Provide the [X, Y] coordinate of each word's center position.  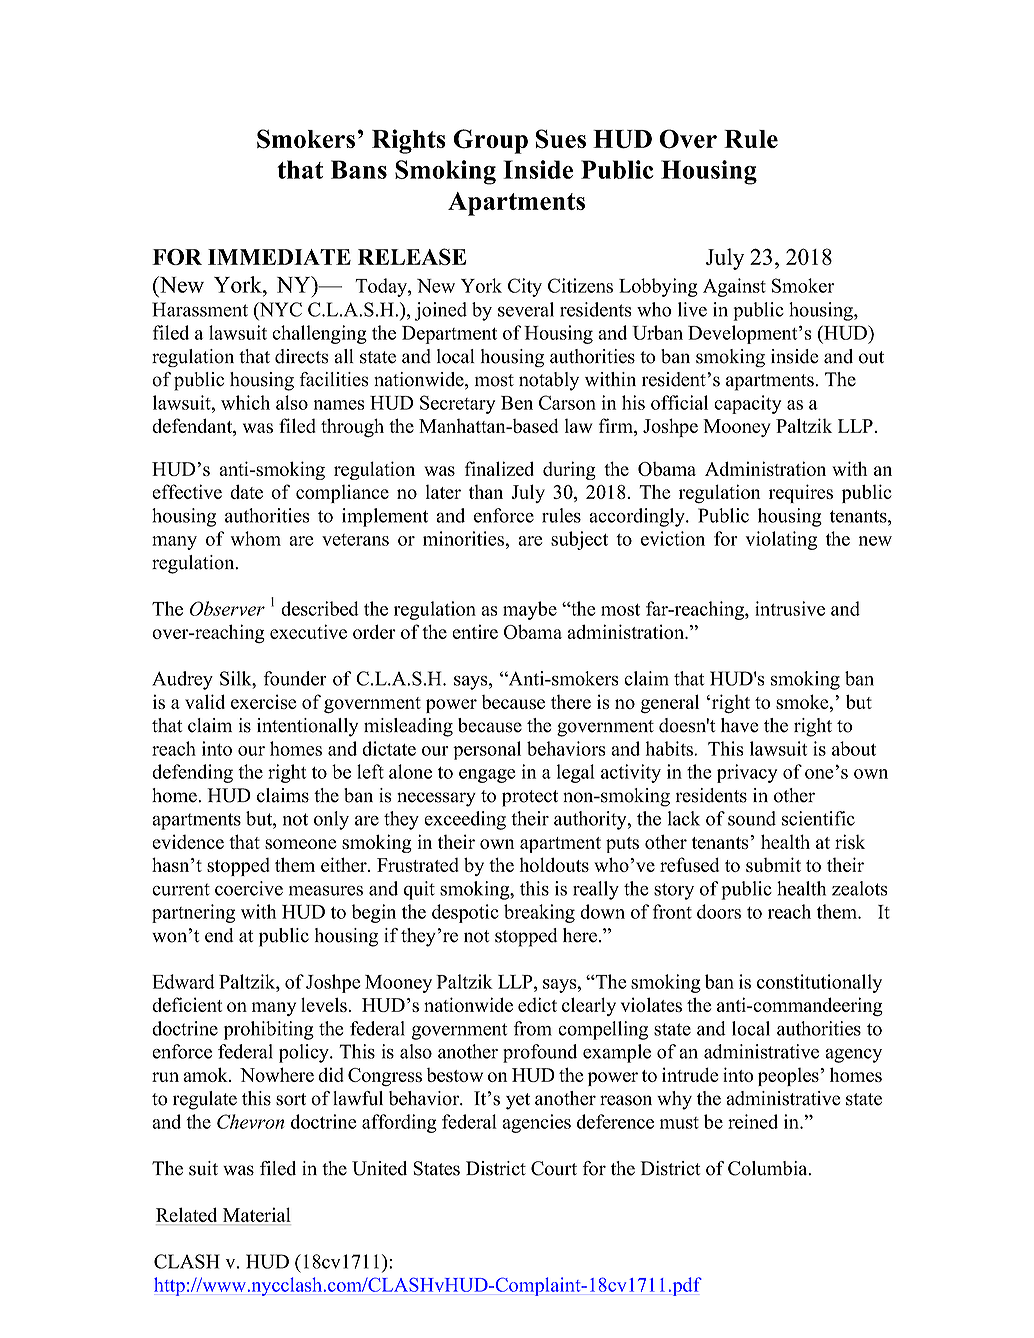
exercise [264, 701]
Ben [517, 403]
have [739, 725]
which [245, 402]
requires [801, 493]
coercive [249, 888]
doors [719, 911]
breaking [539, 913]
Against [734, 287]
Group [490, 141]
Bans [359, 169]
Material [255, 1216]
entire [475, 631]
